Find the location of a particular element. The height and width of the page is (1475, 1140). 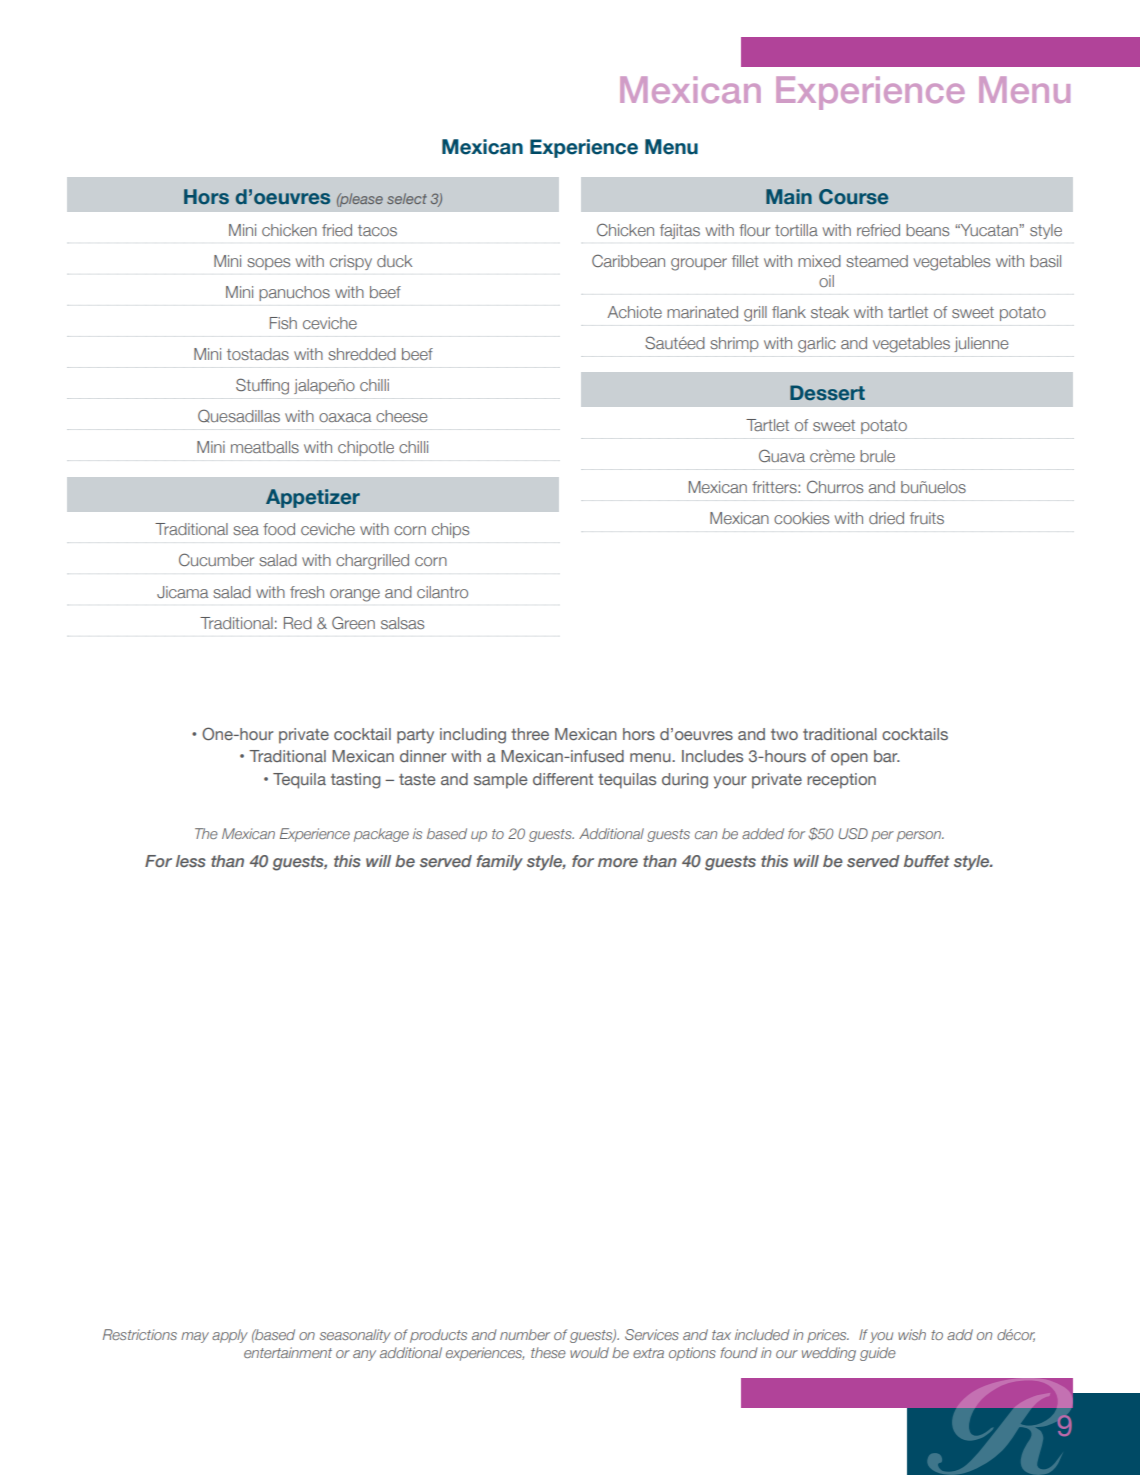

tasting is located at coordinates (355, 781).
